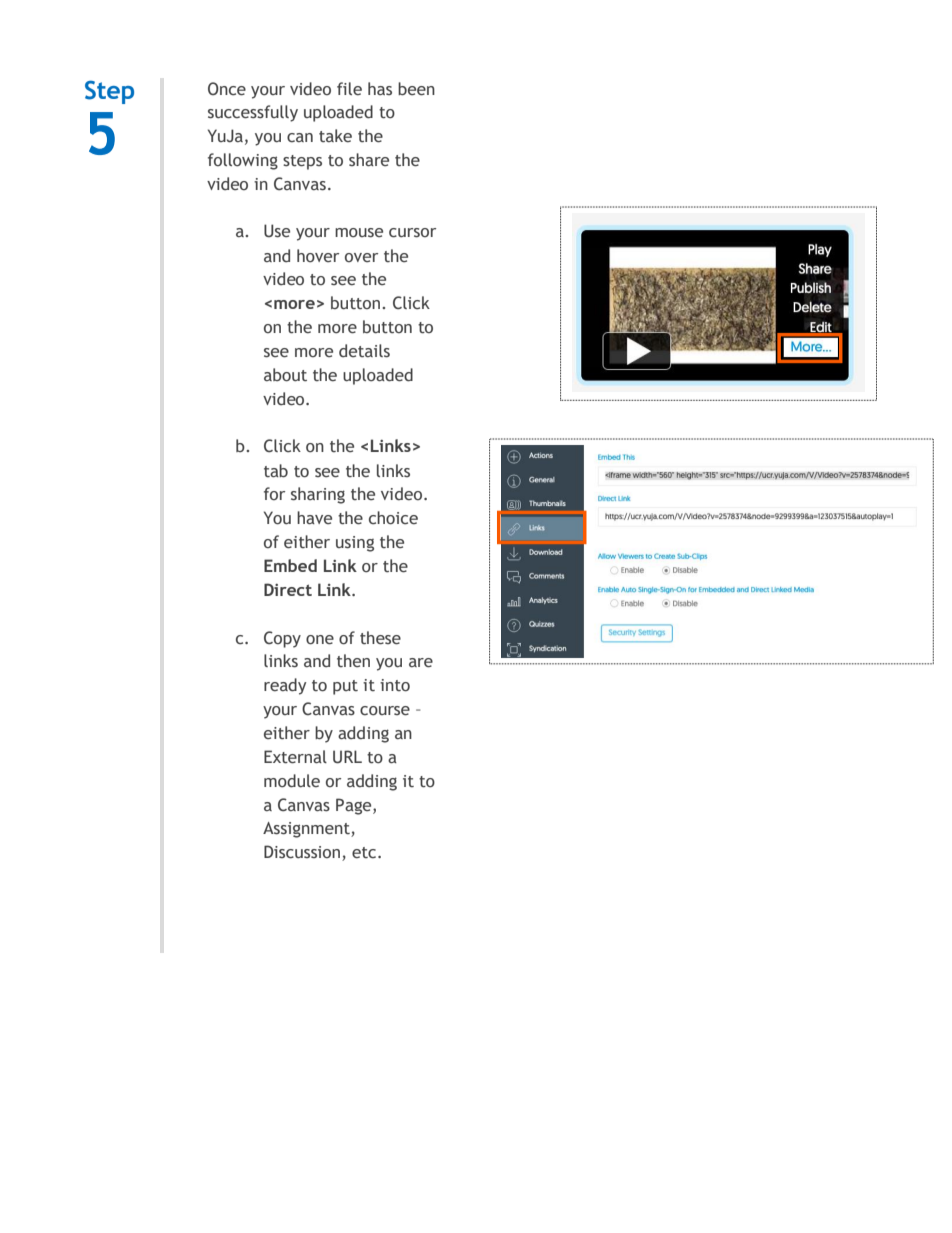 This page has width=952, height=1233. What do you see at coordinates (320, 640) in the page?
I see `one` at bounding box center [320, 640].
